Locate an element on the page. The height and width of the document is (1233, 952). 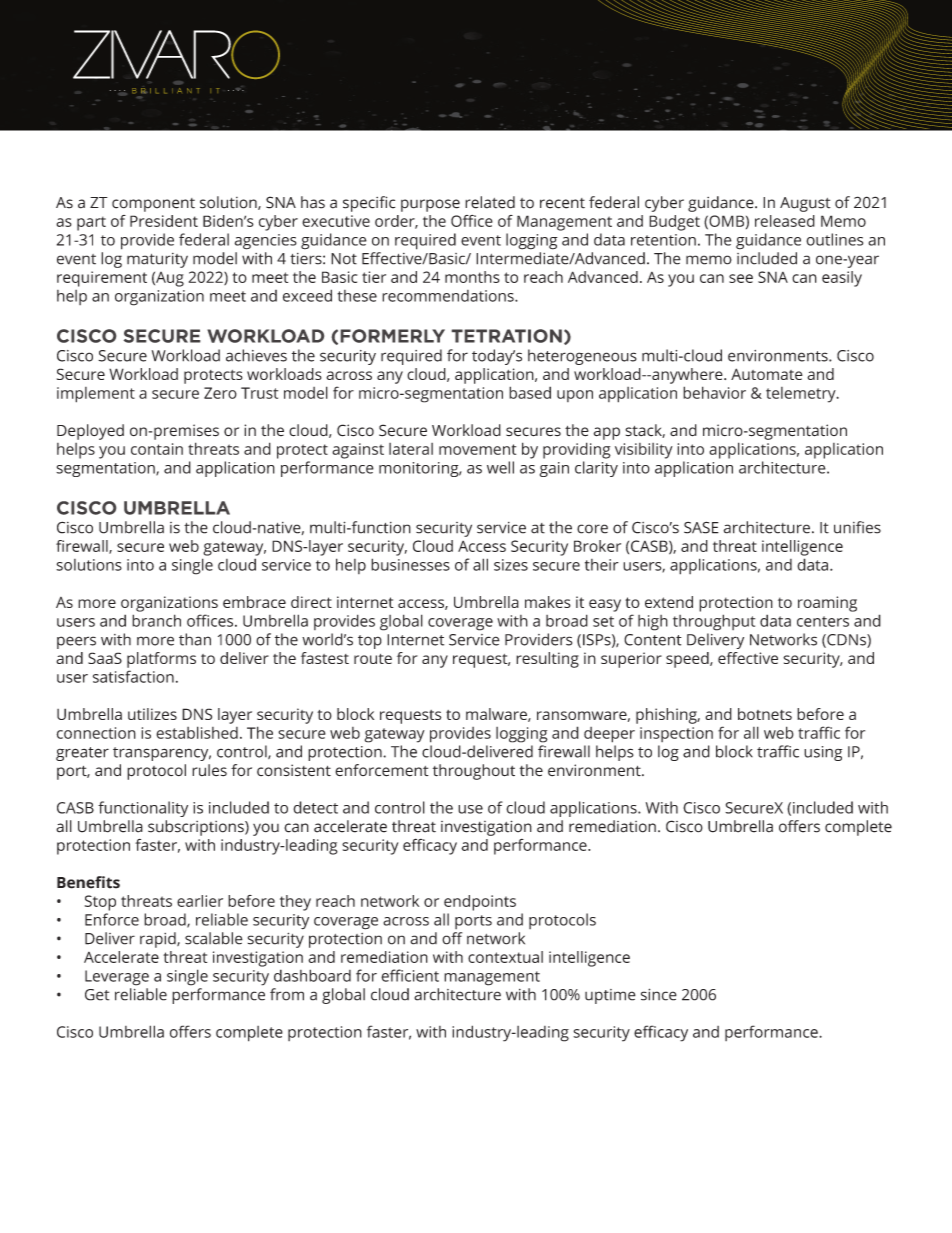
Leverage is located at coordinates (117, 978).
